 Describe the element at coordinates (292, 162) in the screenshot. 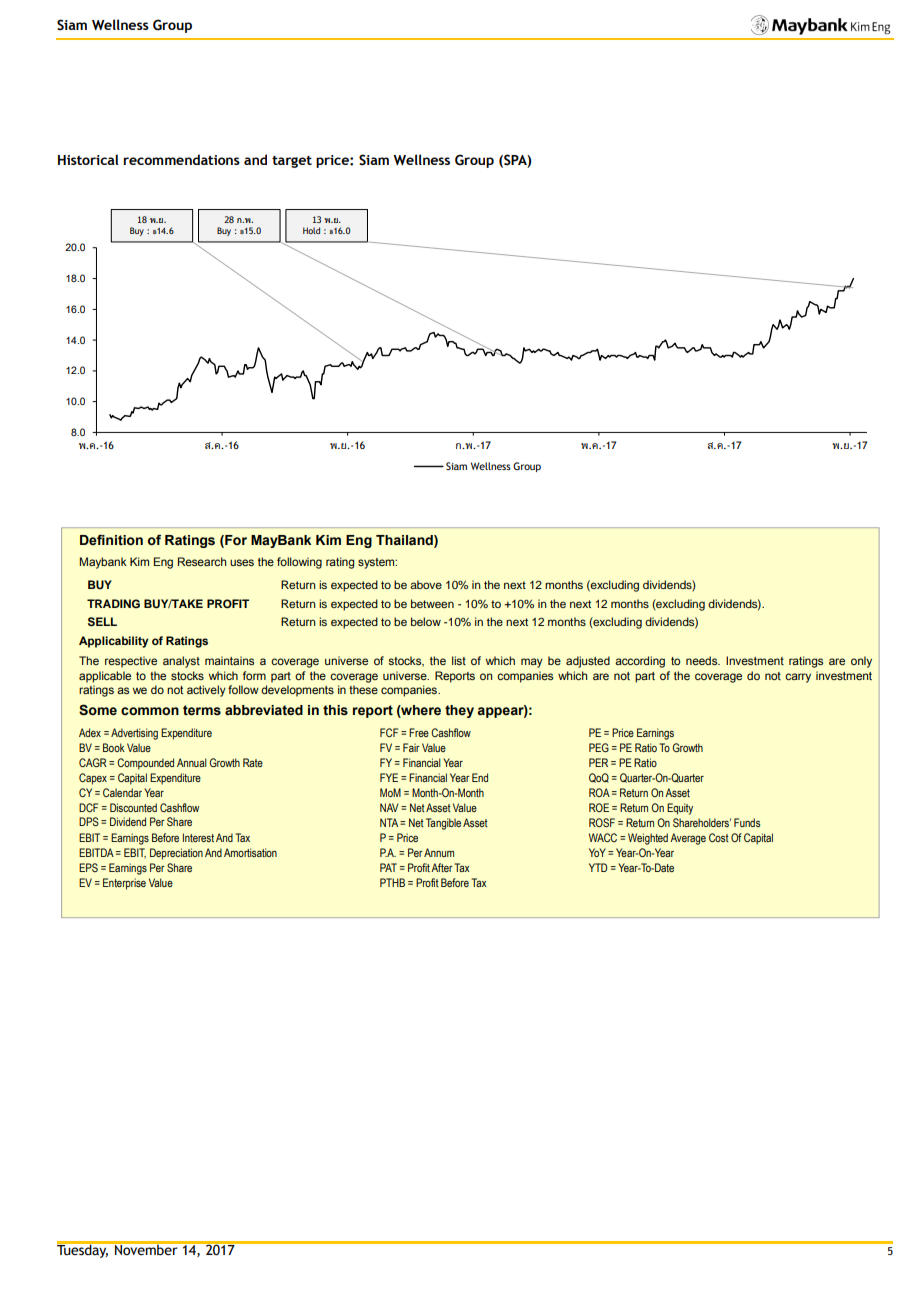

I see `target` at that location.
